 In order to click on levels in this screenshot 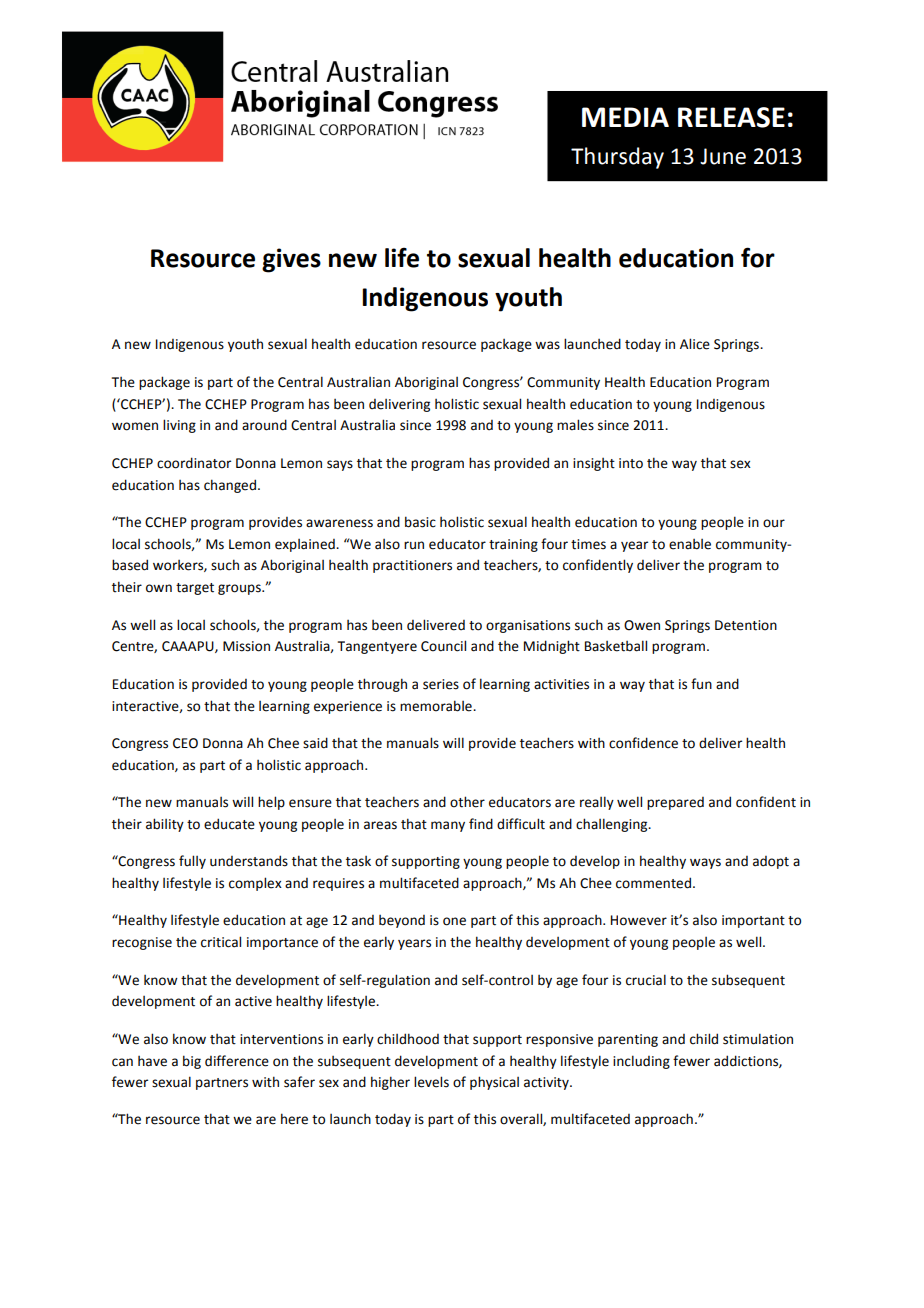, I will do `click(431, 1082)`.
